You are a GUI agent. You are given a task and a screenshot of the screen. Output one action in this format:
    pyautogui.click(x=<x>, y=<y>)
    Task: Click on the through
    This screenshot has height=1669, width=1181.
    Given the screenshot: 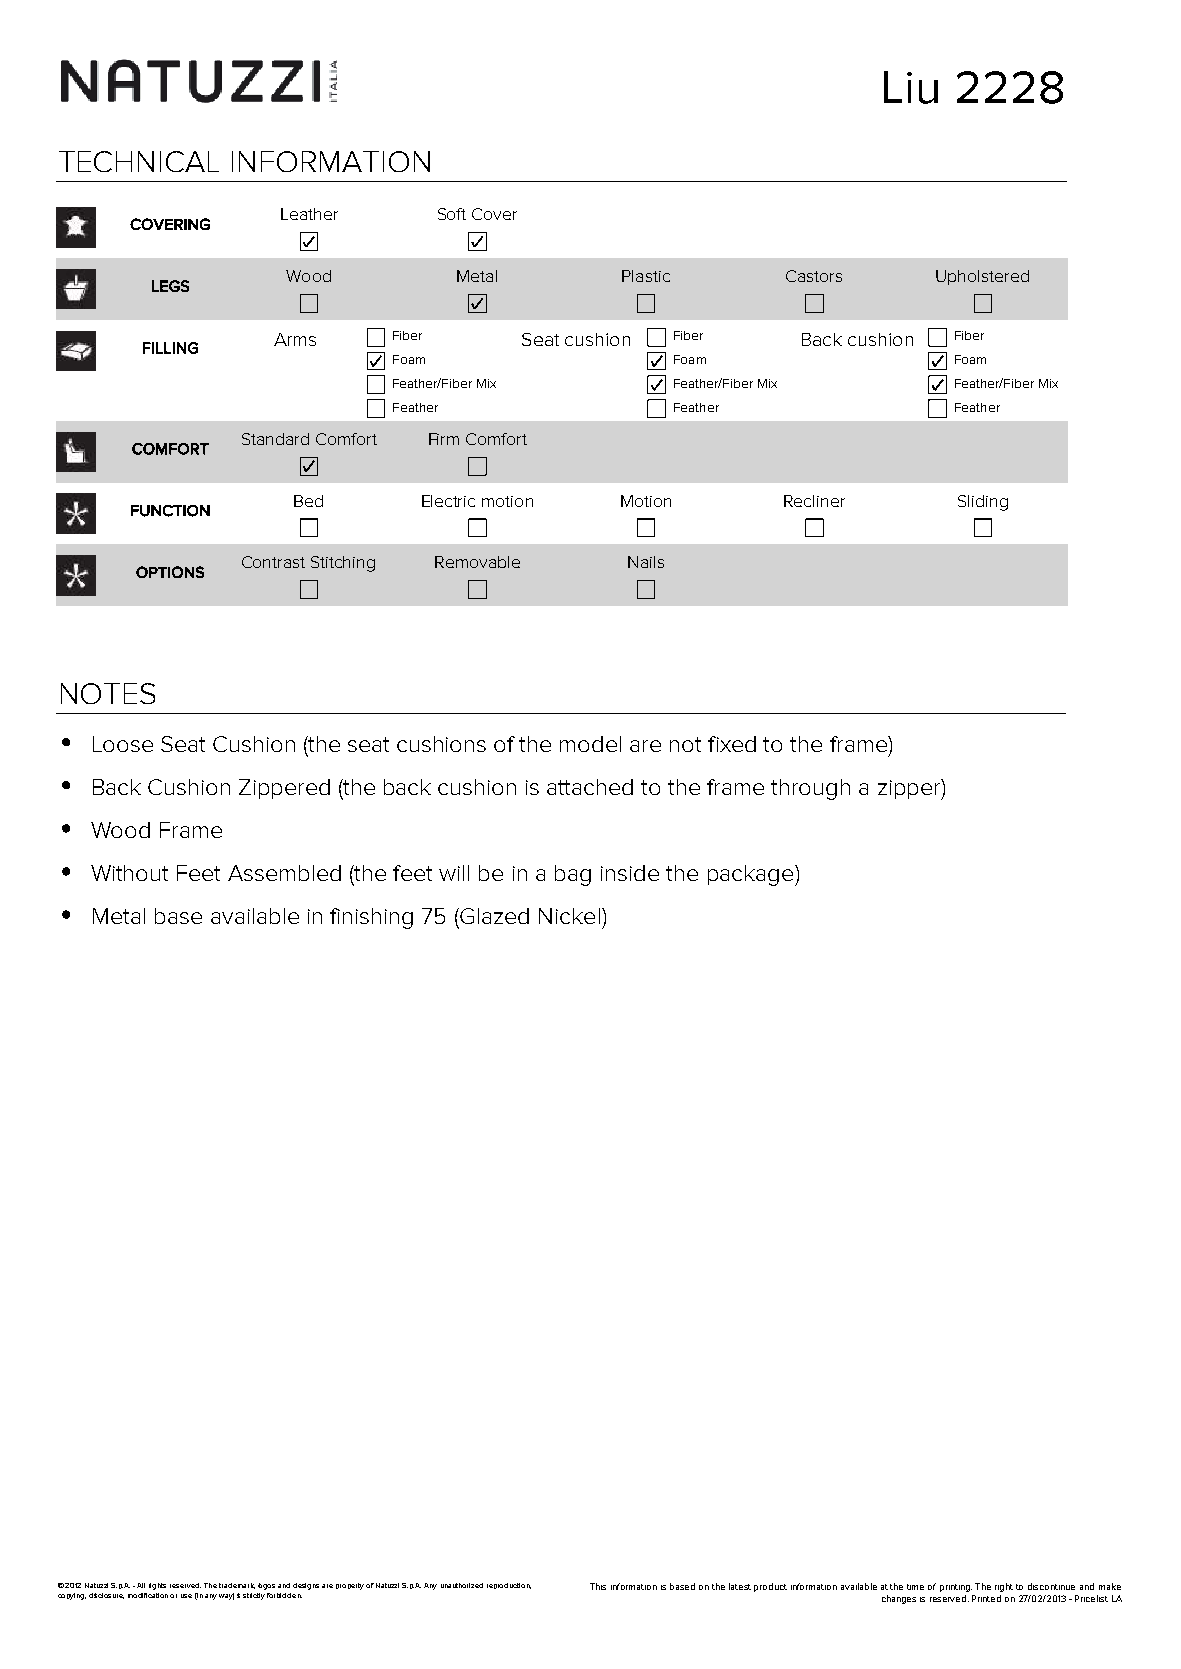 What is the action you would take?
    pyautogui.click(x=810, y=789)
